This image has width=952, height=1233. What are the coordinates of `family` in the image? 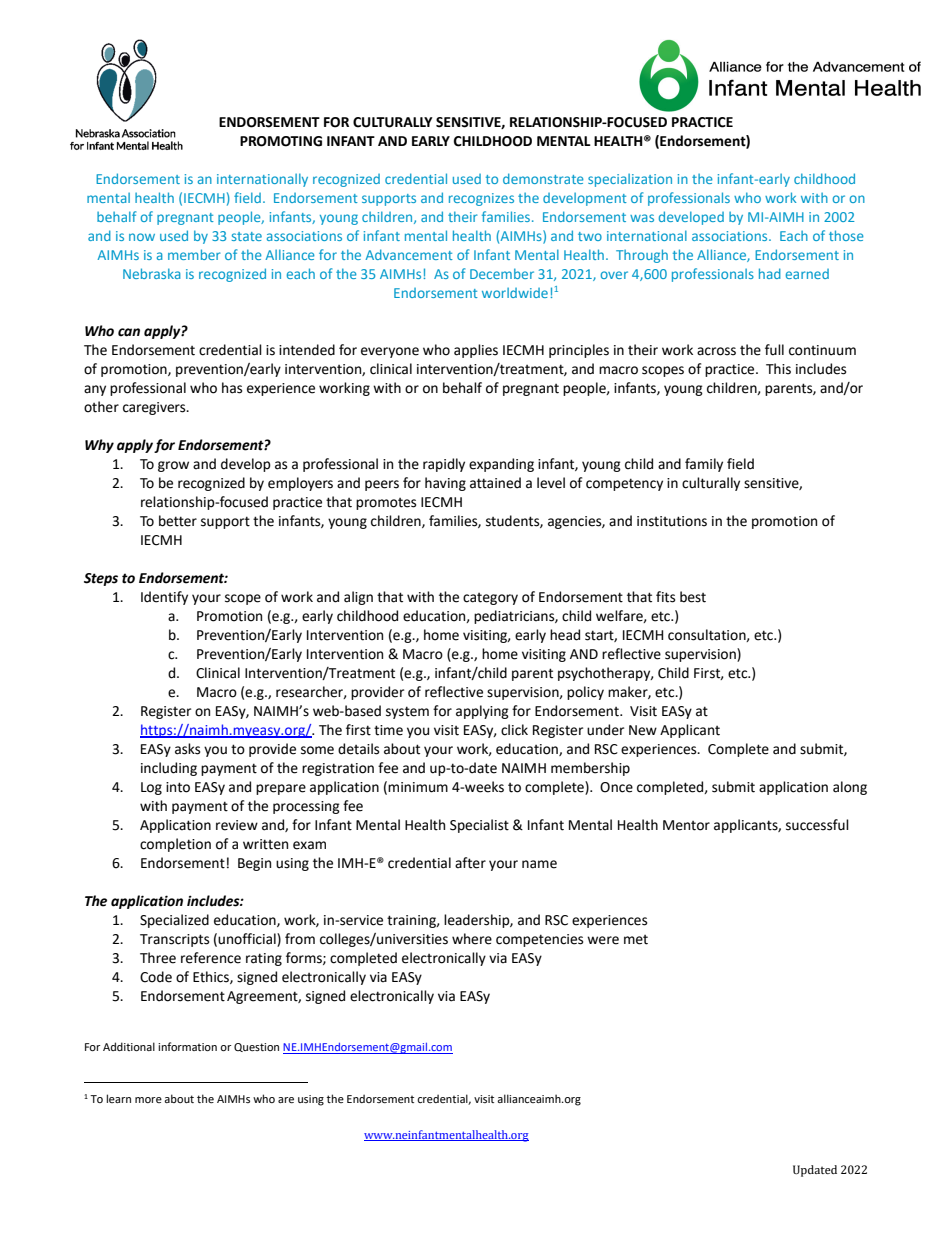 It's located at (704, 465).
